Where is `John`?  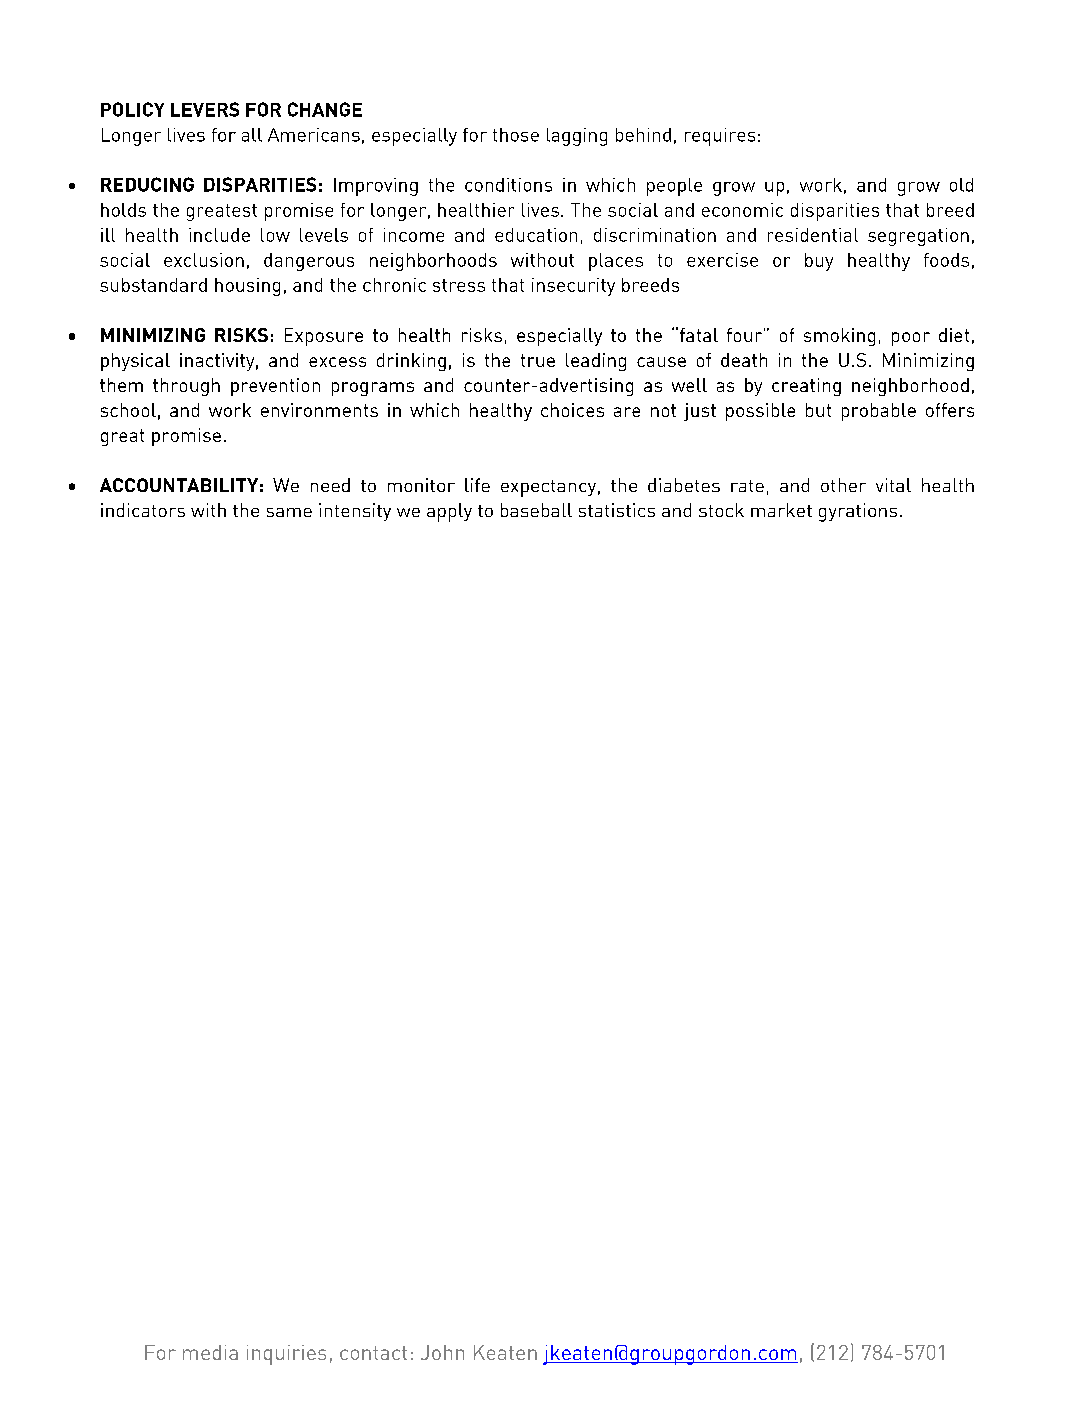
John is located at coordinates (442, 1352).
